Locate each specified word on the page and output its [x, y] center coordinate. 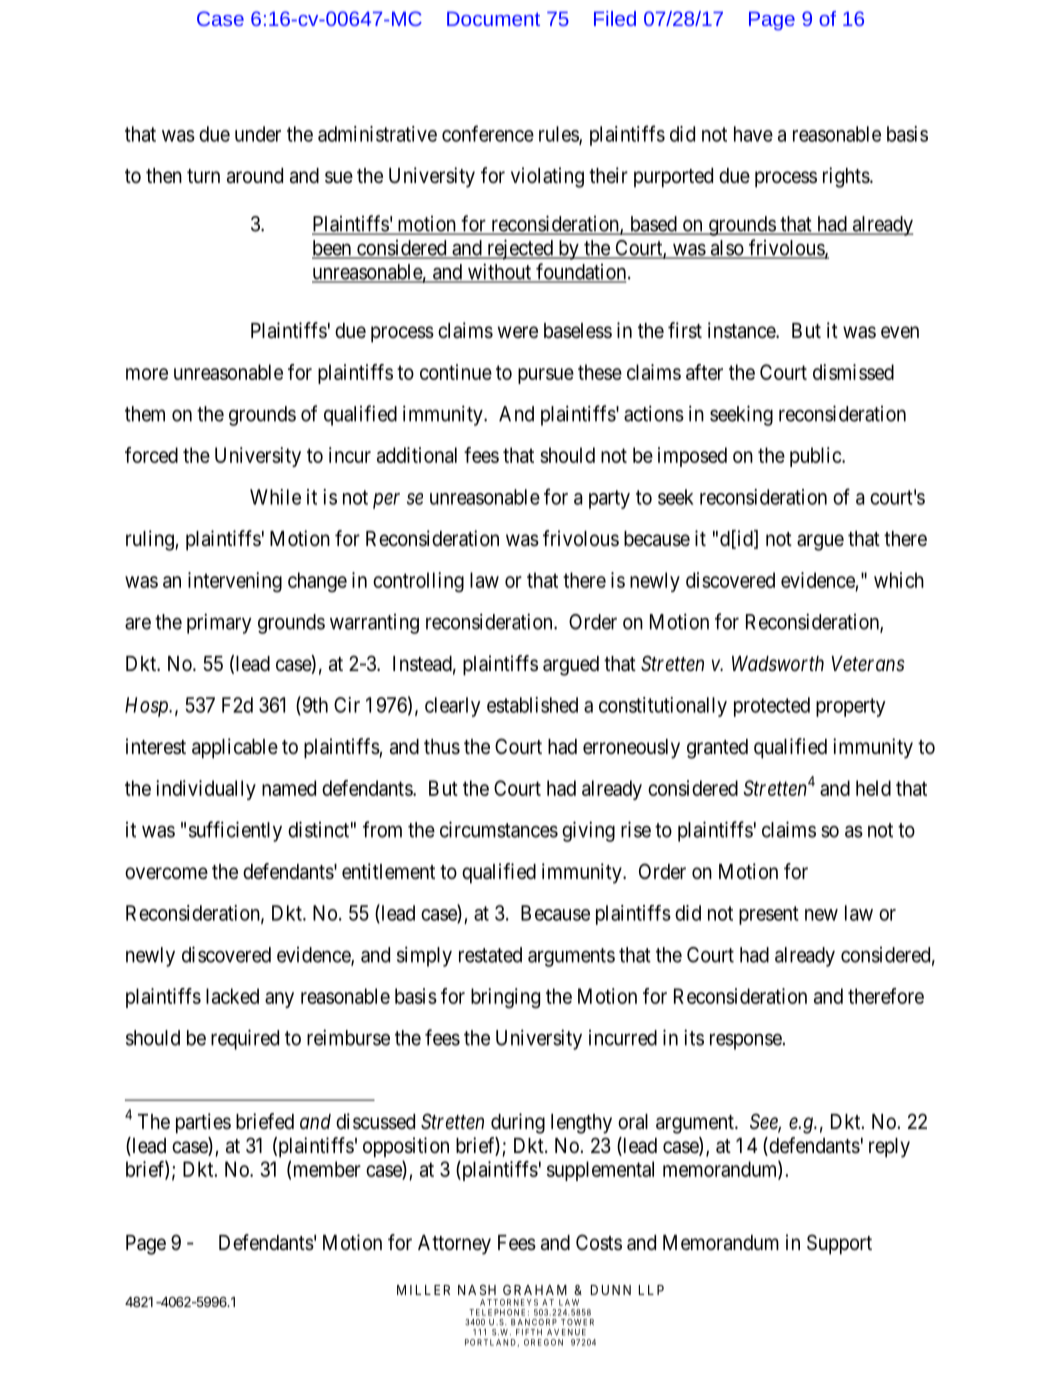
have [753, 134]
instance [742, 330]
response [746, 1041]
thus [442, 747]
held [873, 788]
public [816, 457]
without [499, 272]
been [333, 249]
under [258, 134]
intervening [235, 582]
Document [493, 18]
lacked [232, 996]
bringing [505, 998]
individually [206, 790]
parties [203, 1123]
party [609, 499]
